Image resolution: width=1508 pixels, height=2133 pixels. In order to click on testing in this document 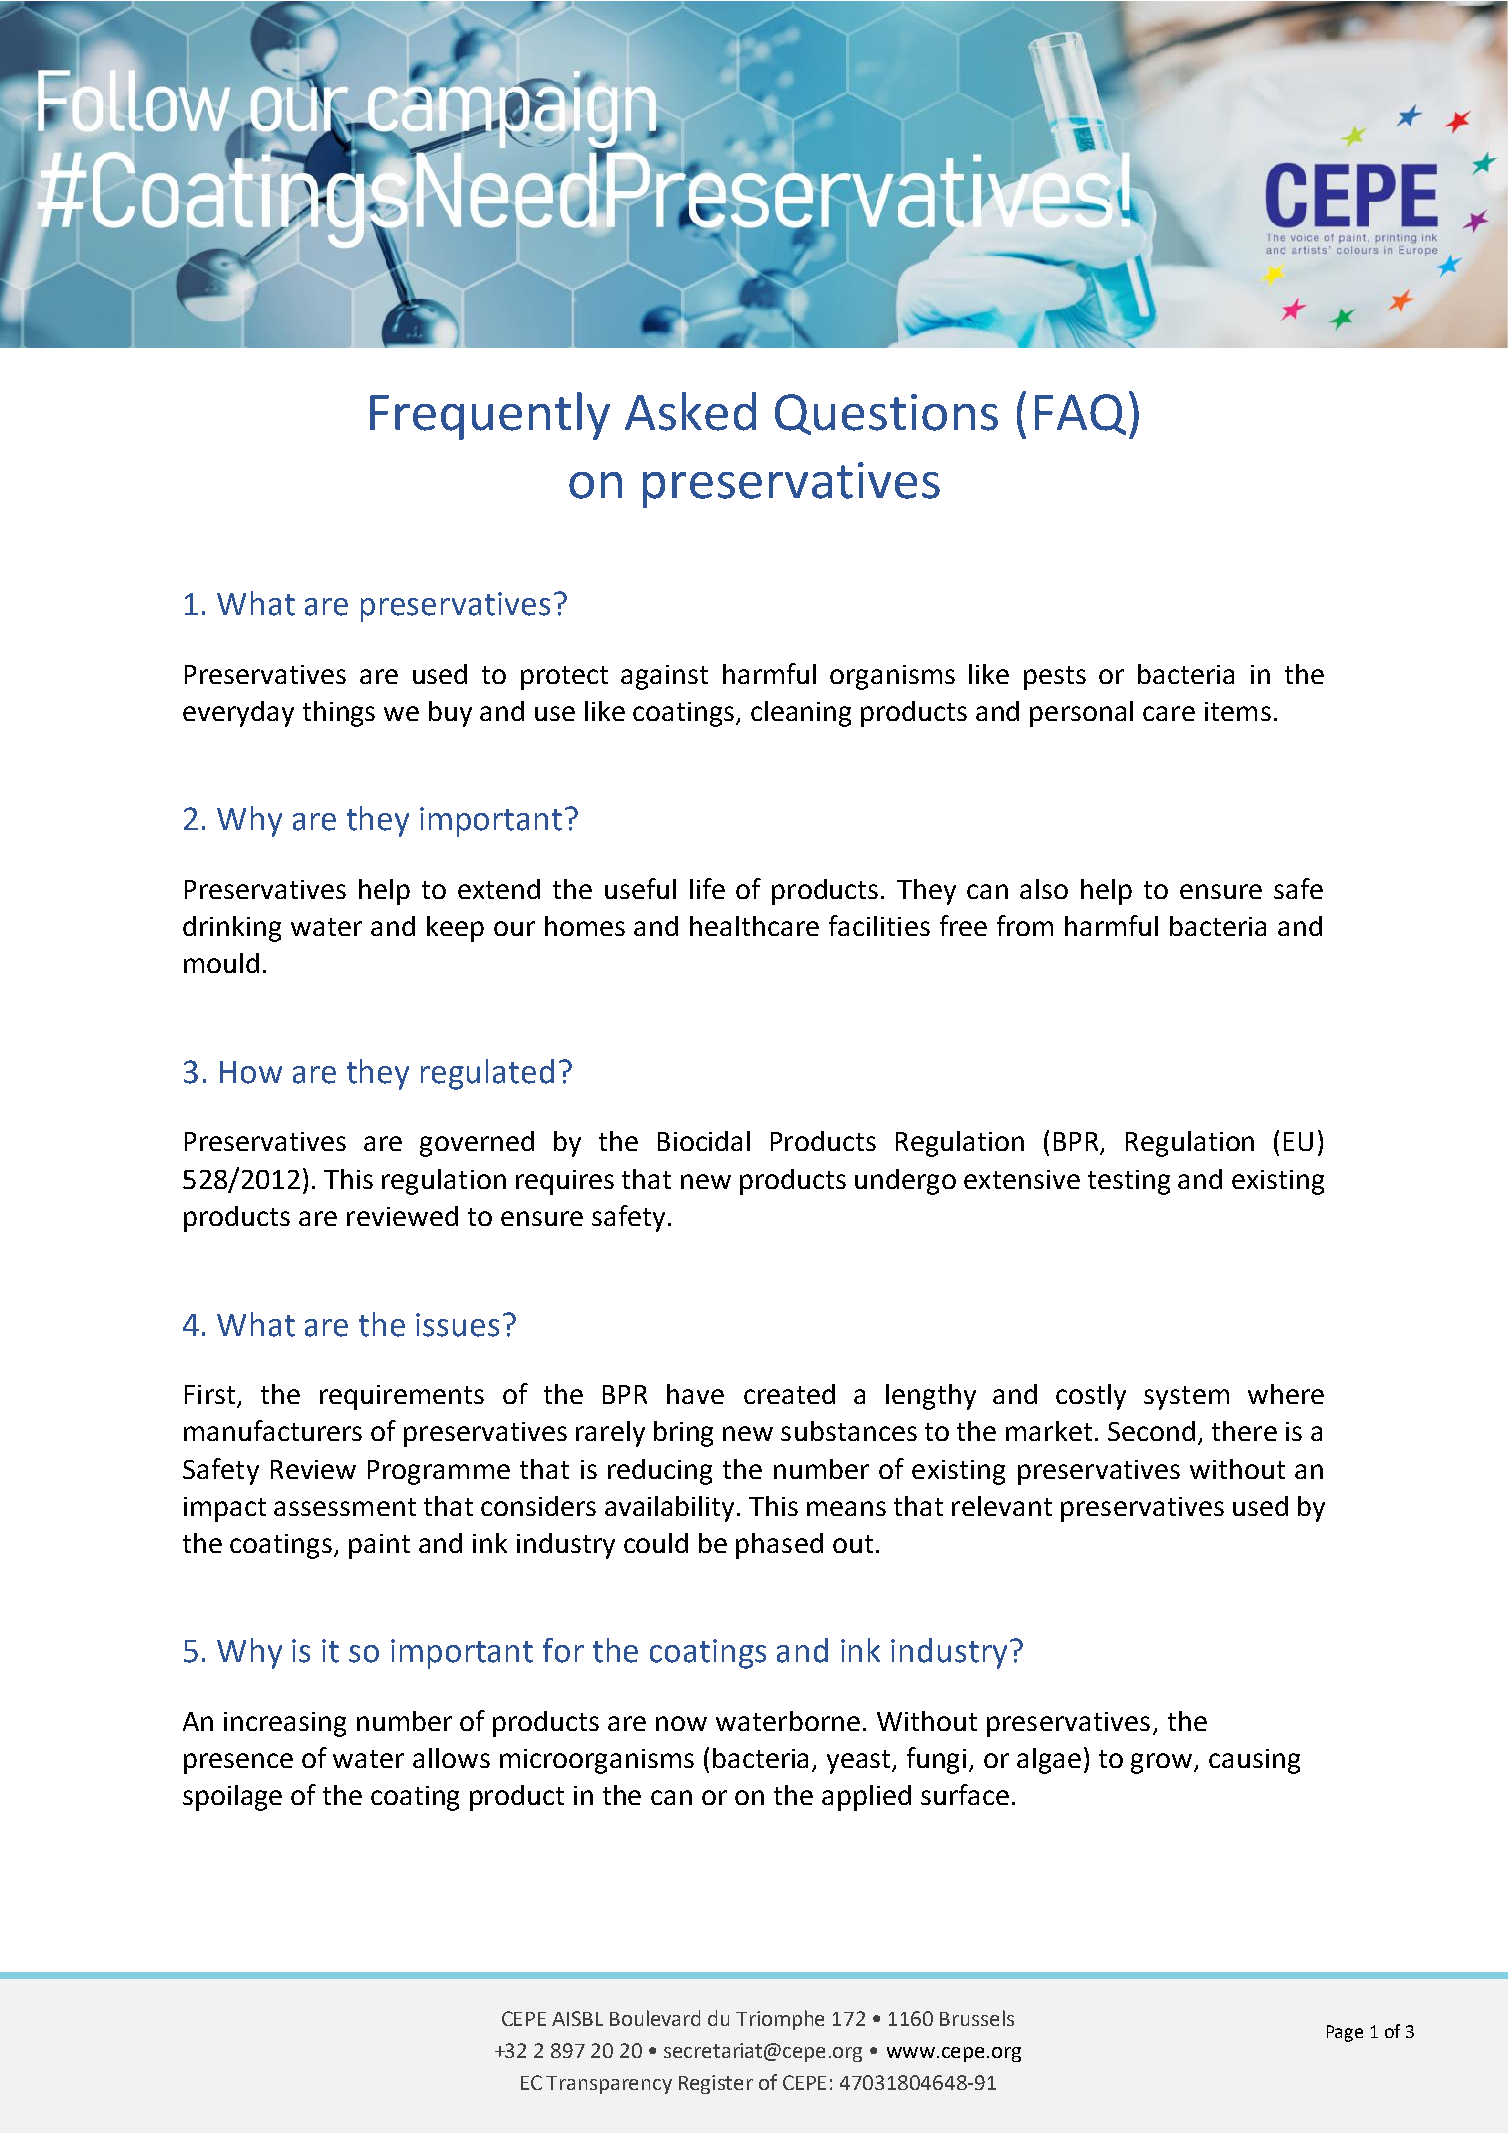, I will do `click(1129, 1182)`.
